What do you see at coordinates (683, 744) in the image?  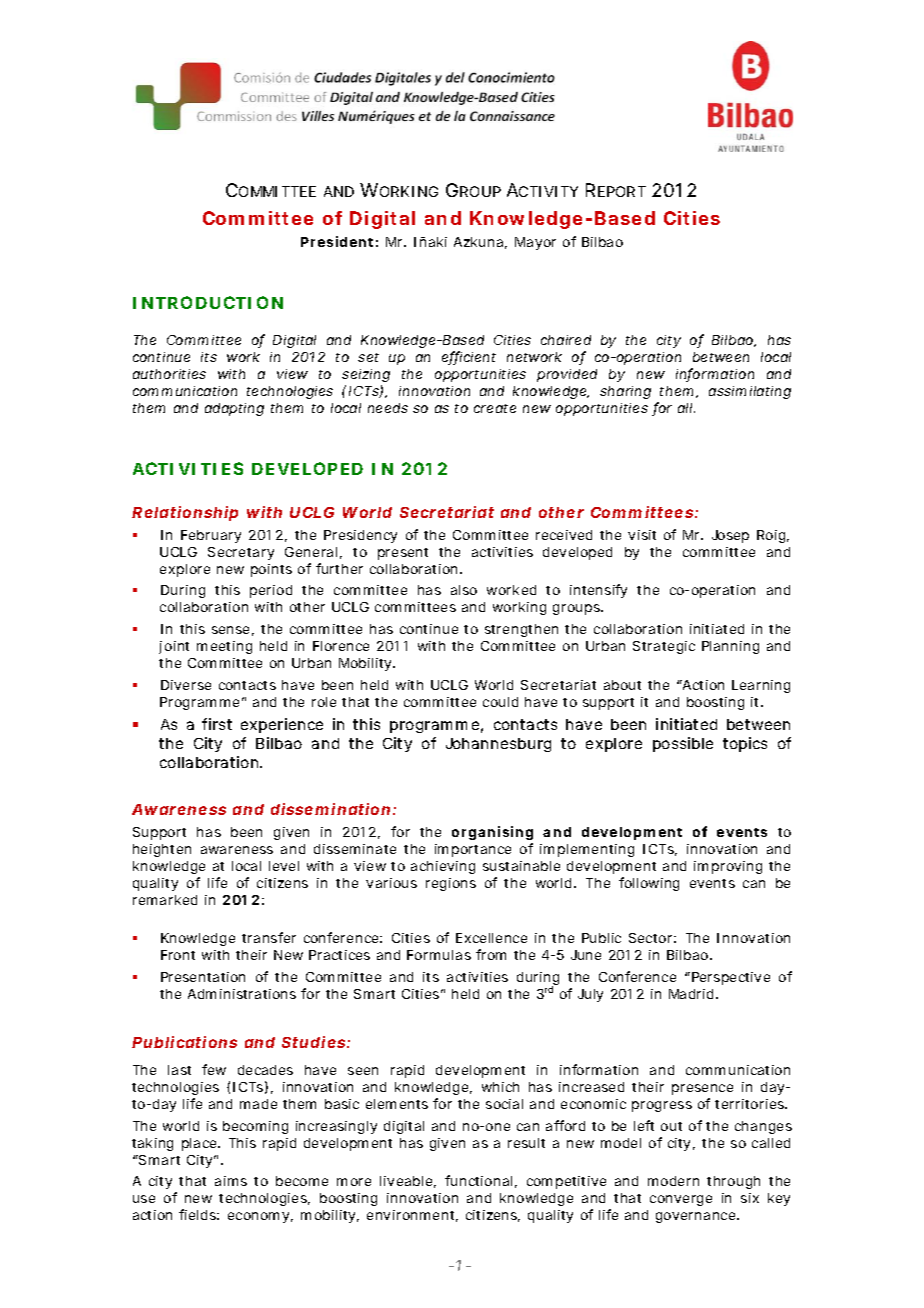 I see `possible` at bounding box center [683, 744].
